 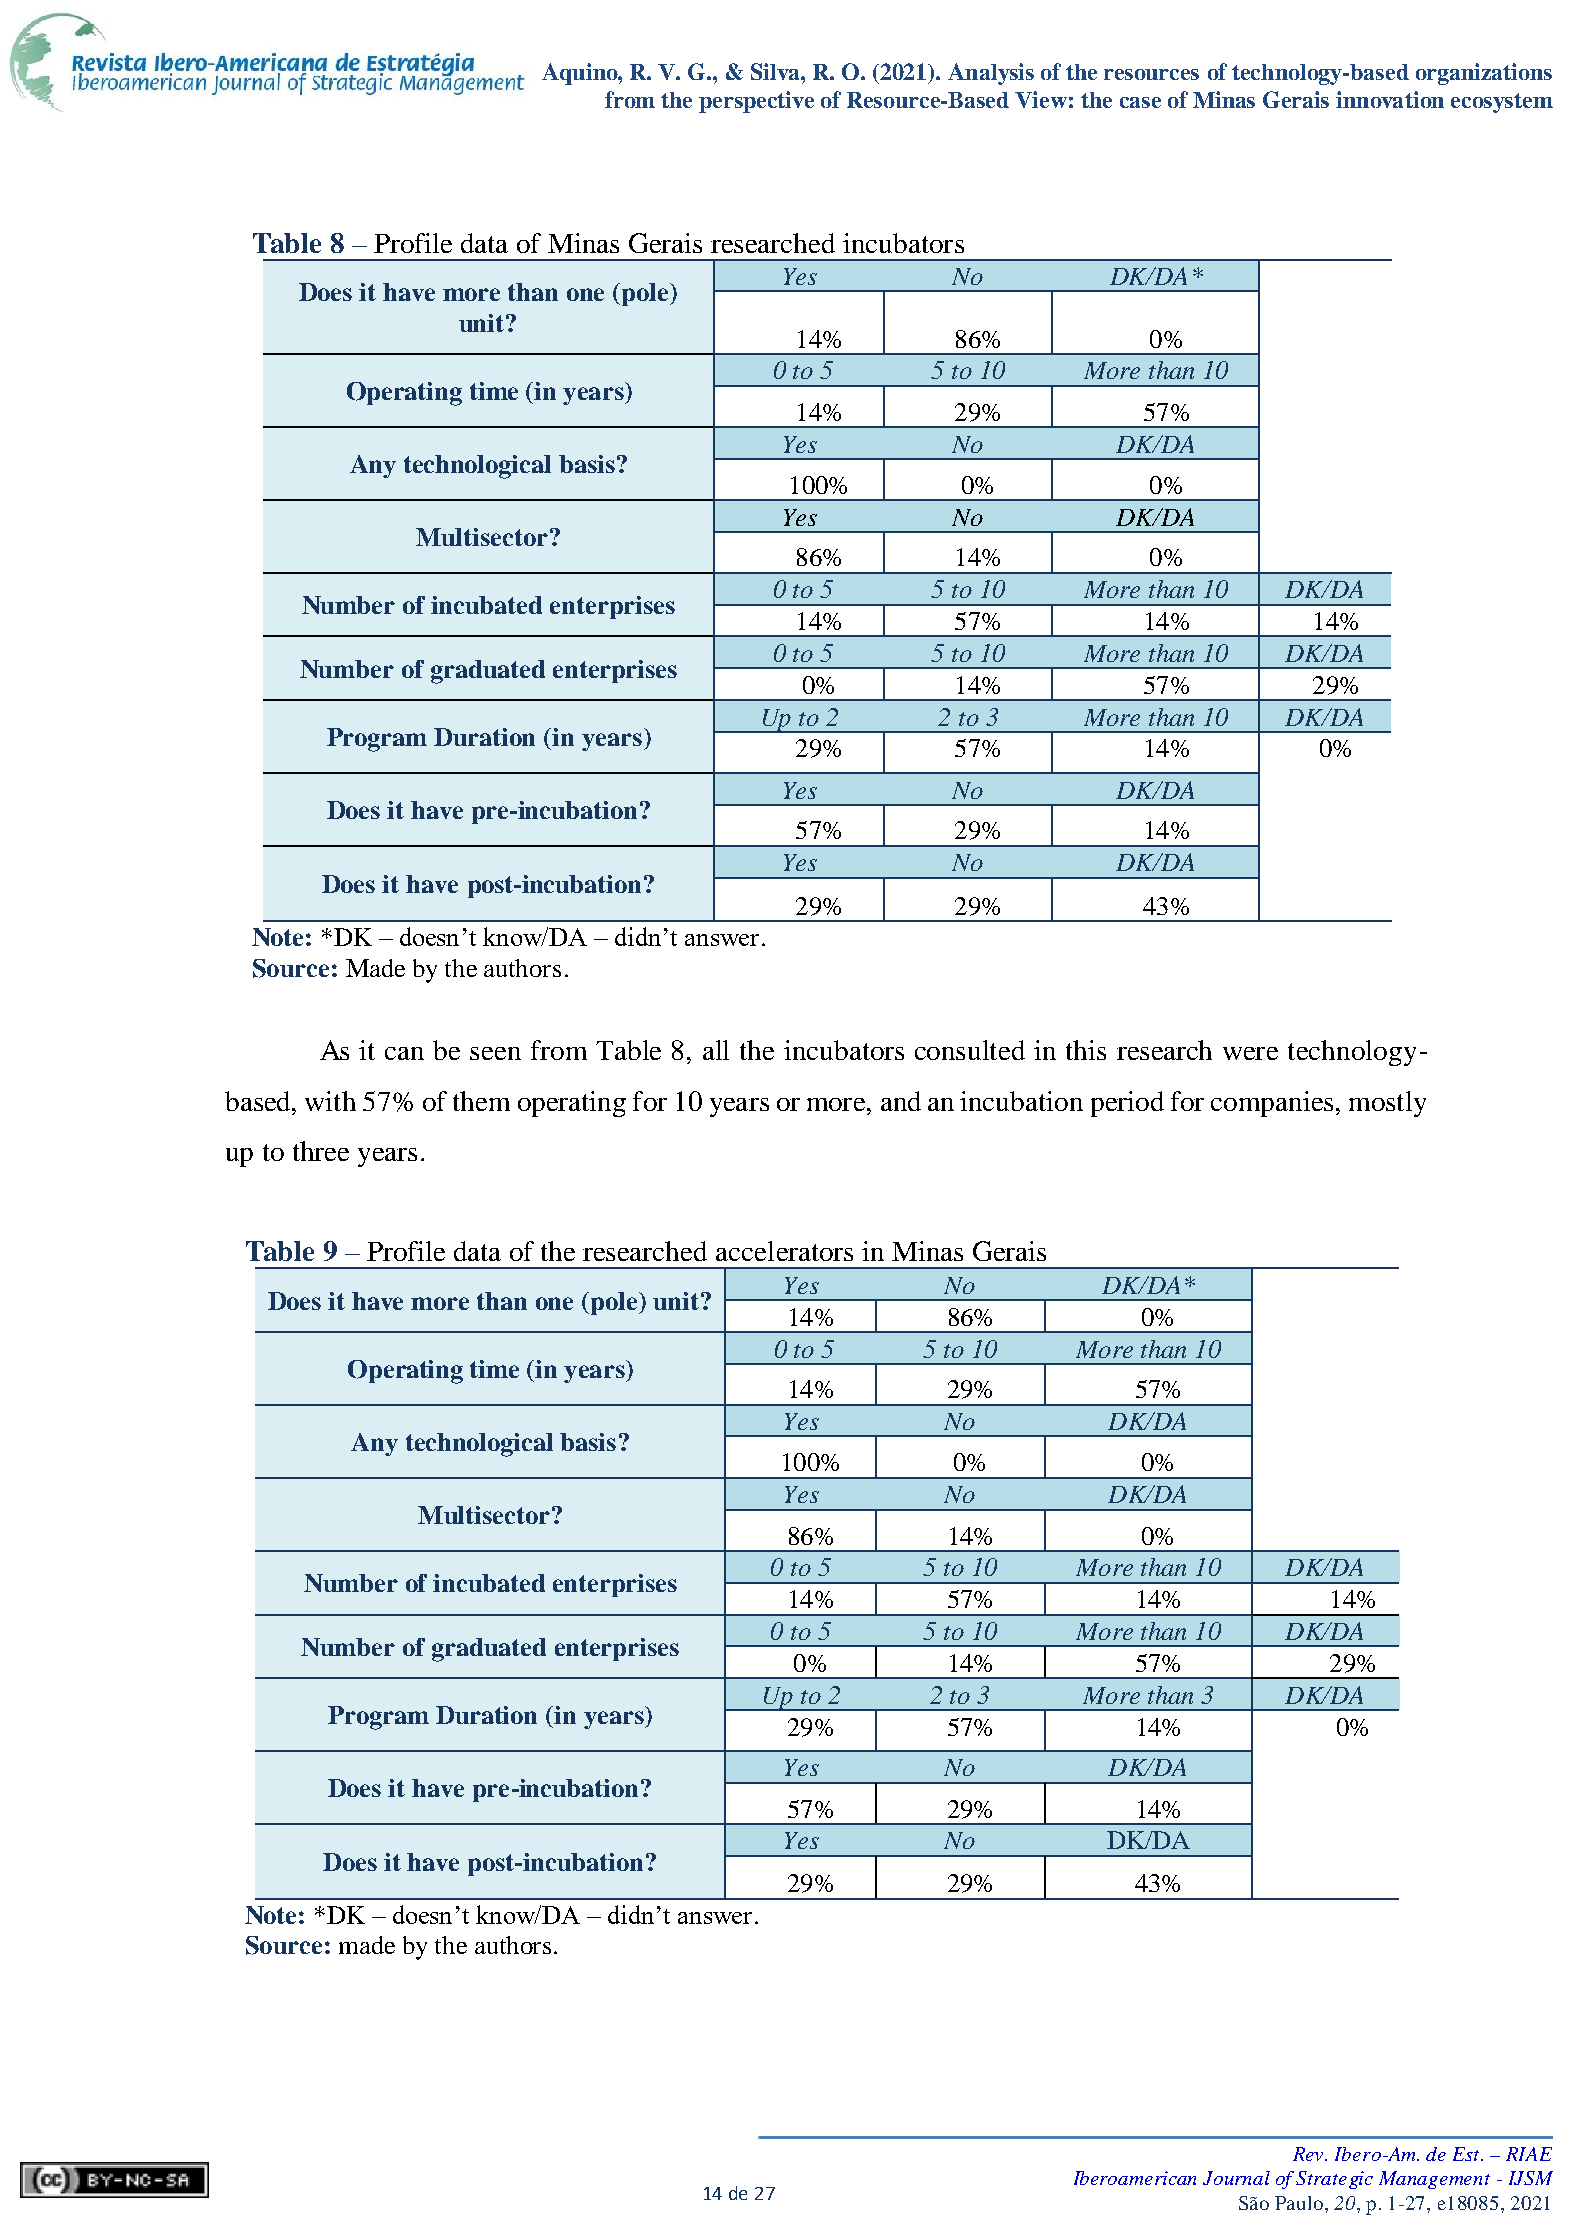 I want to click on innovation, so click(x=1390, y=99).
